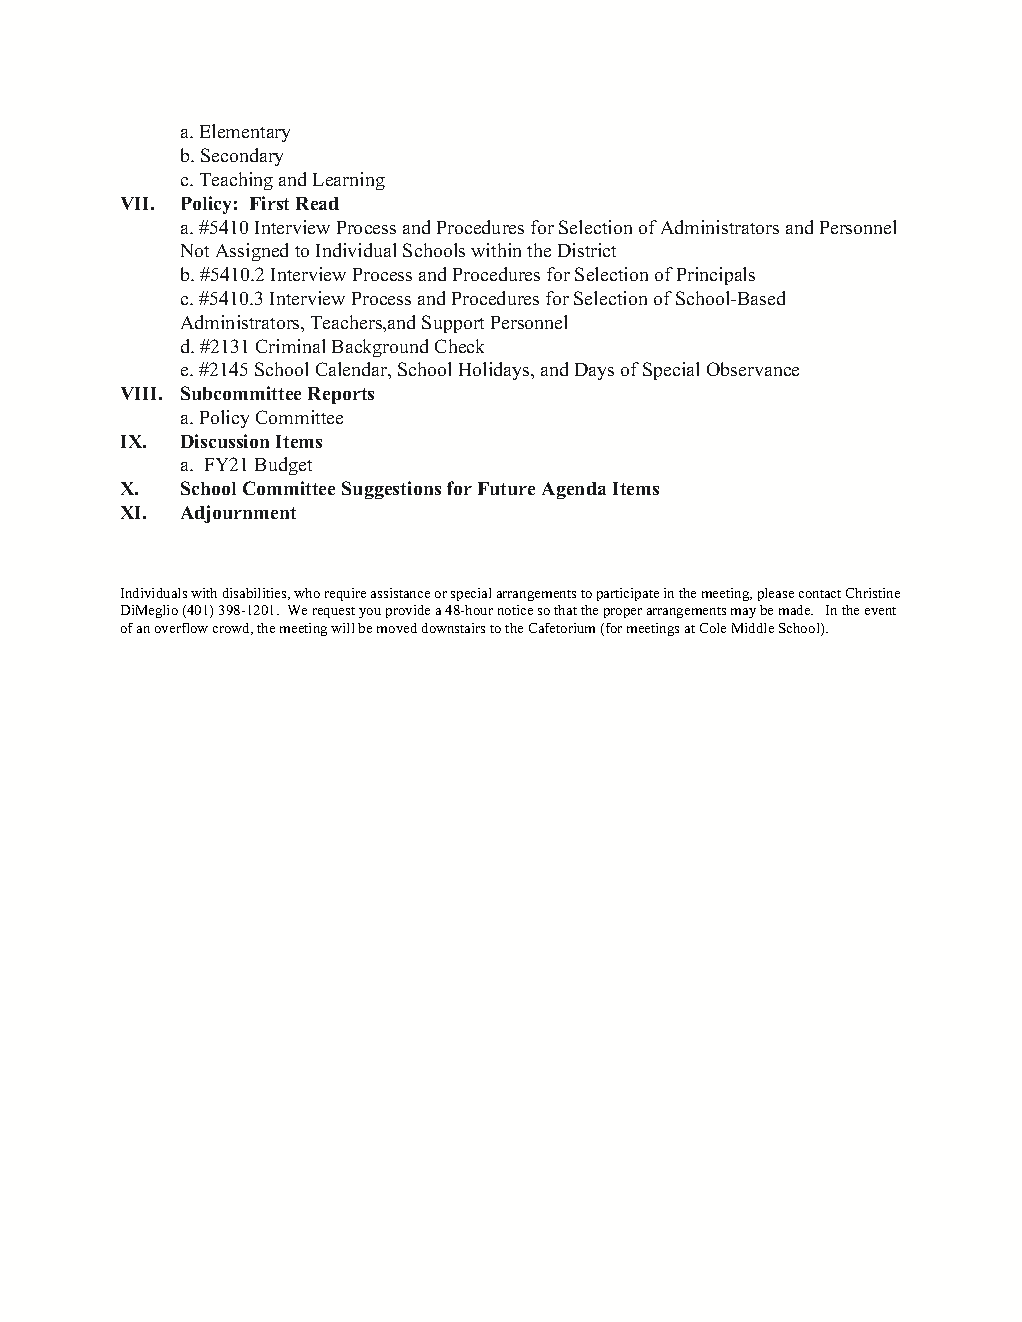  I want to click on Check, so click(459, 346).
